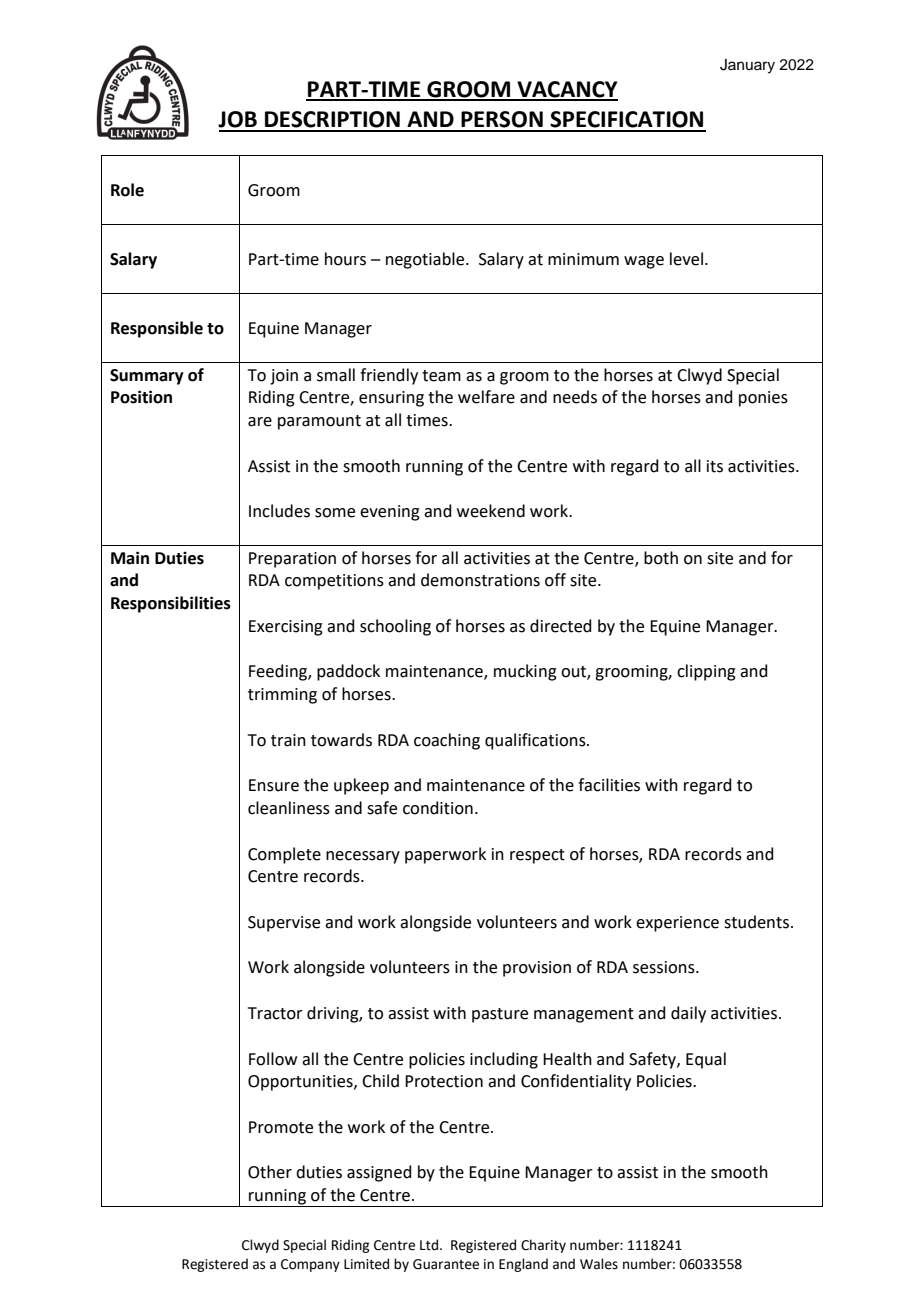 The height and width of the screenshot is (1308, 924). What do you see at coordinates (747, 66) in the screenshot?
I see `January` at bounding box center [747, 66].
